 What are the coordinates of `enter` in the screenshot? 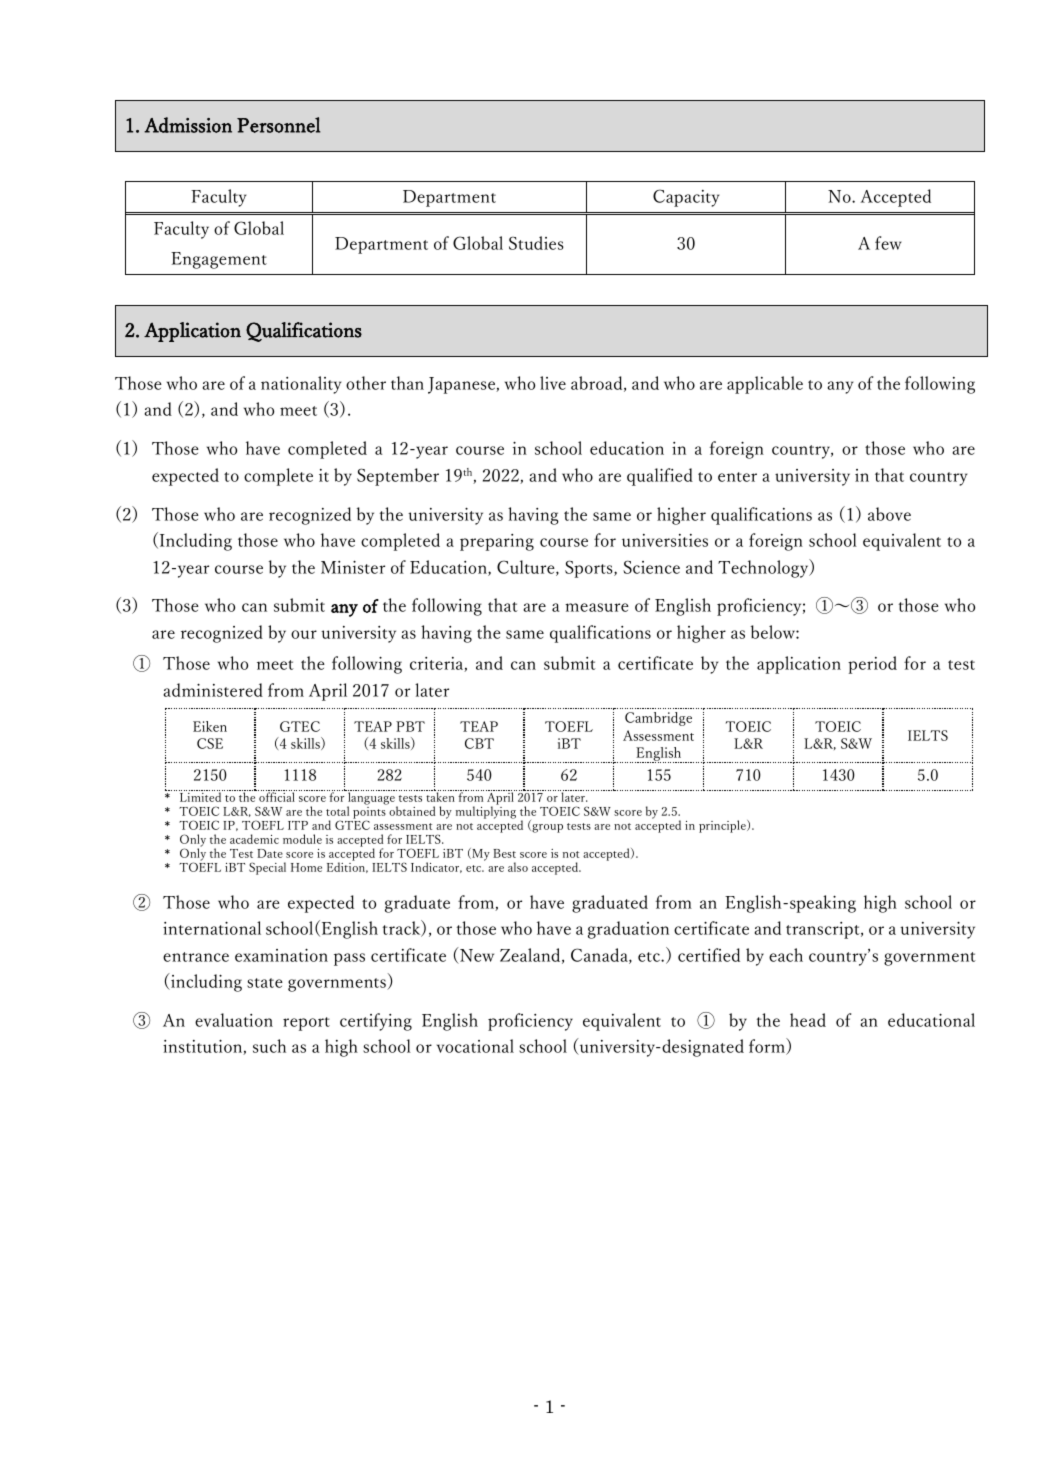 It's located at (737, 477).
